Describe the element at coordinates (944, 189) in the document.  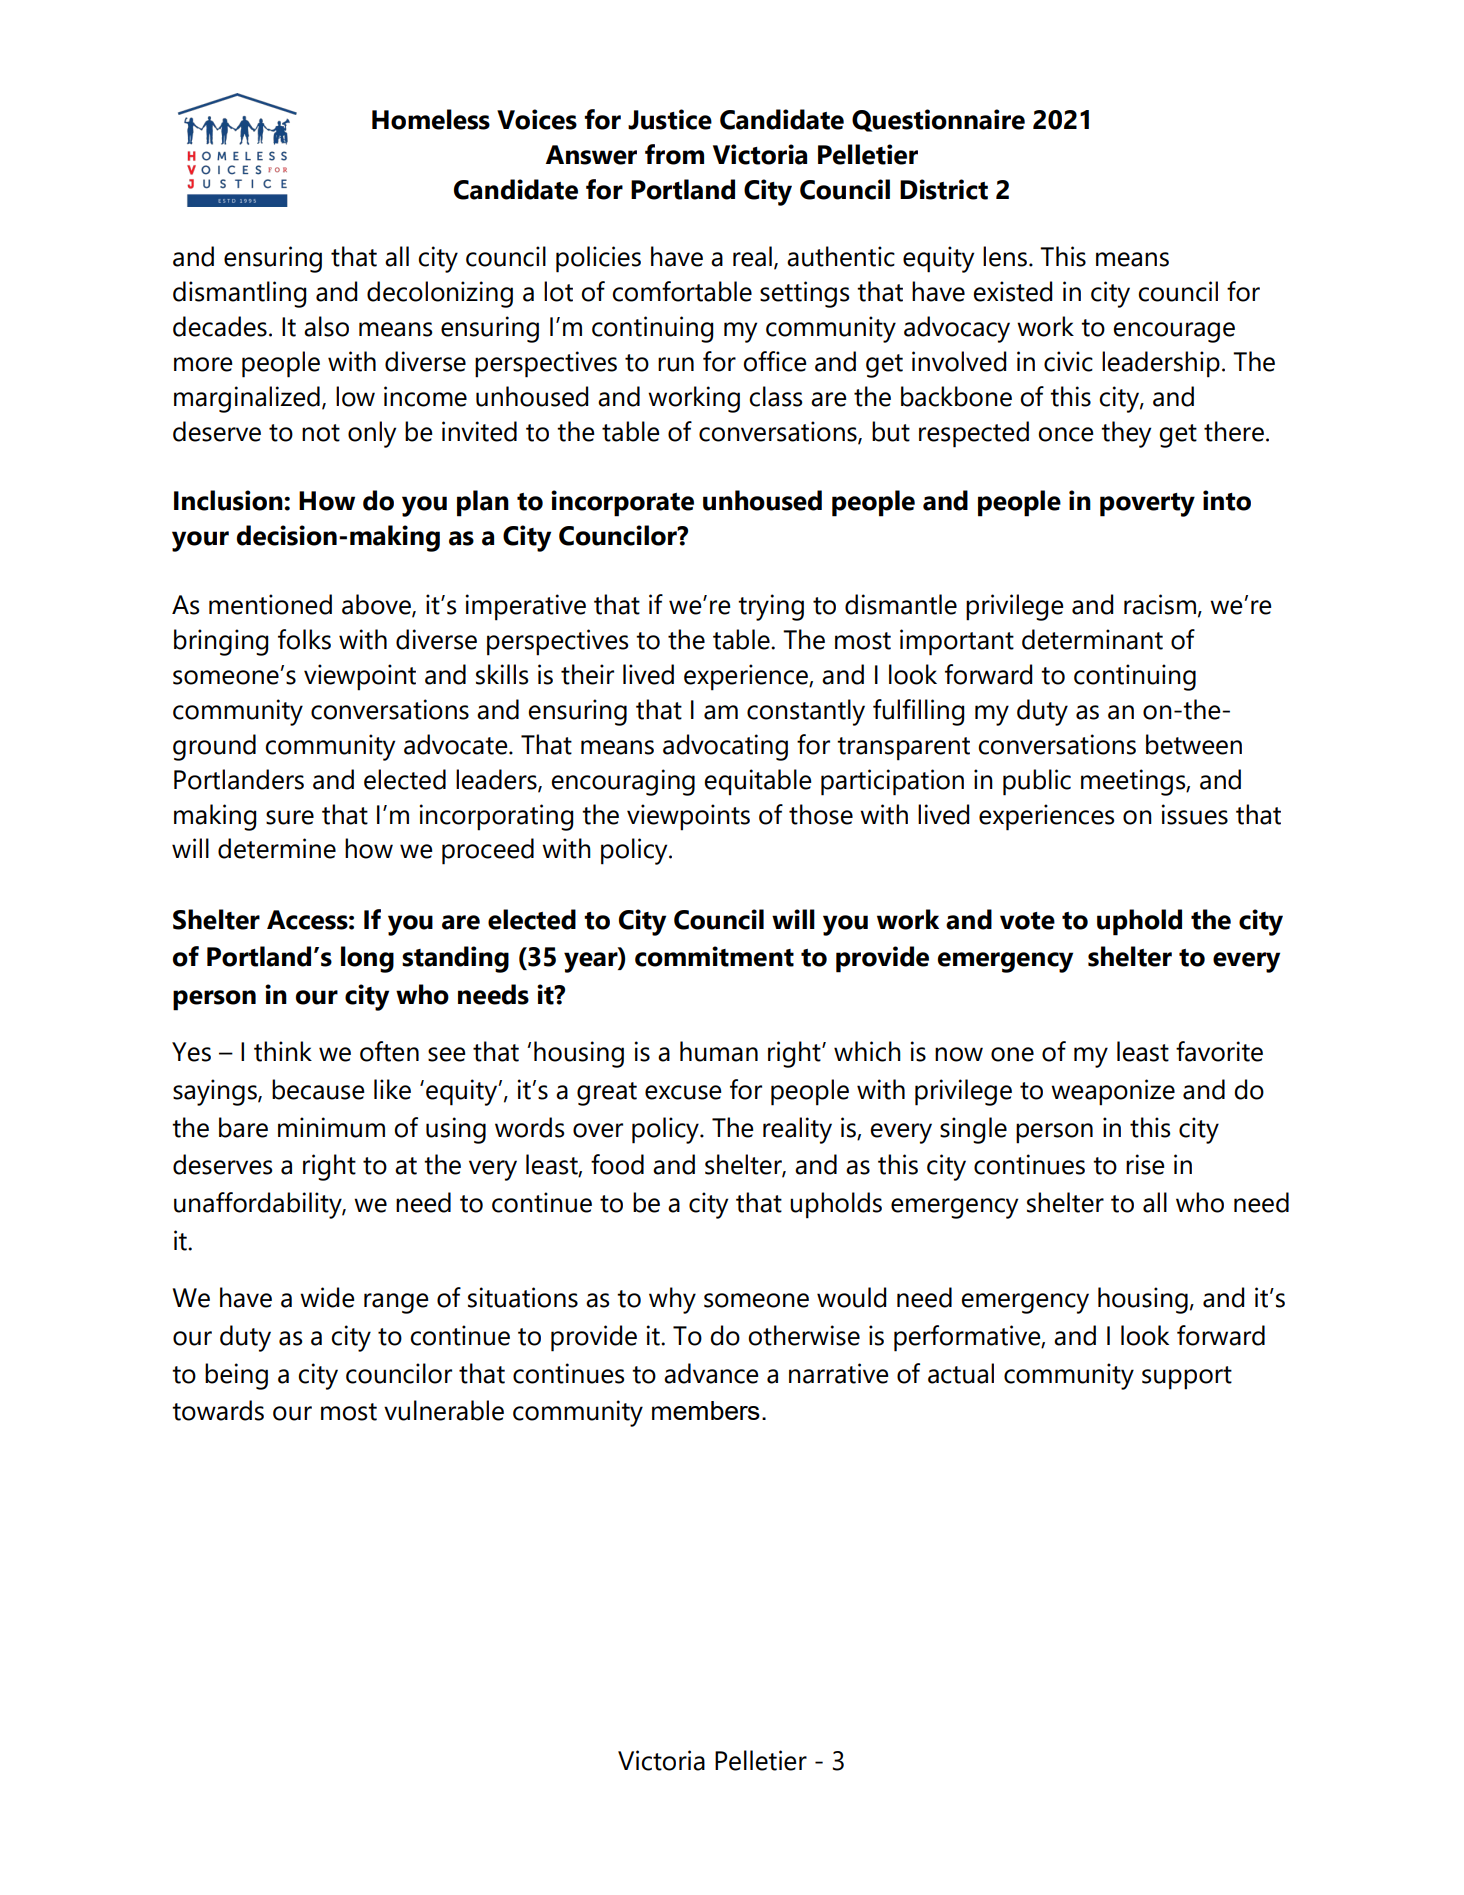
I see `District` at that location.
